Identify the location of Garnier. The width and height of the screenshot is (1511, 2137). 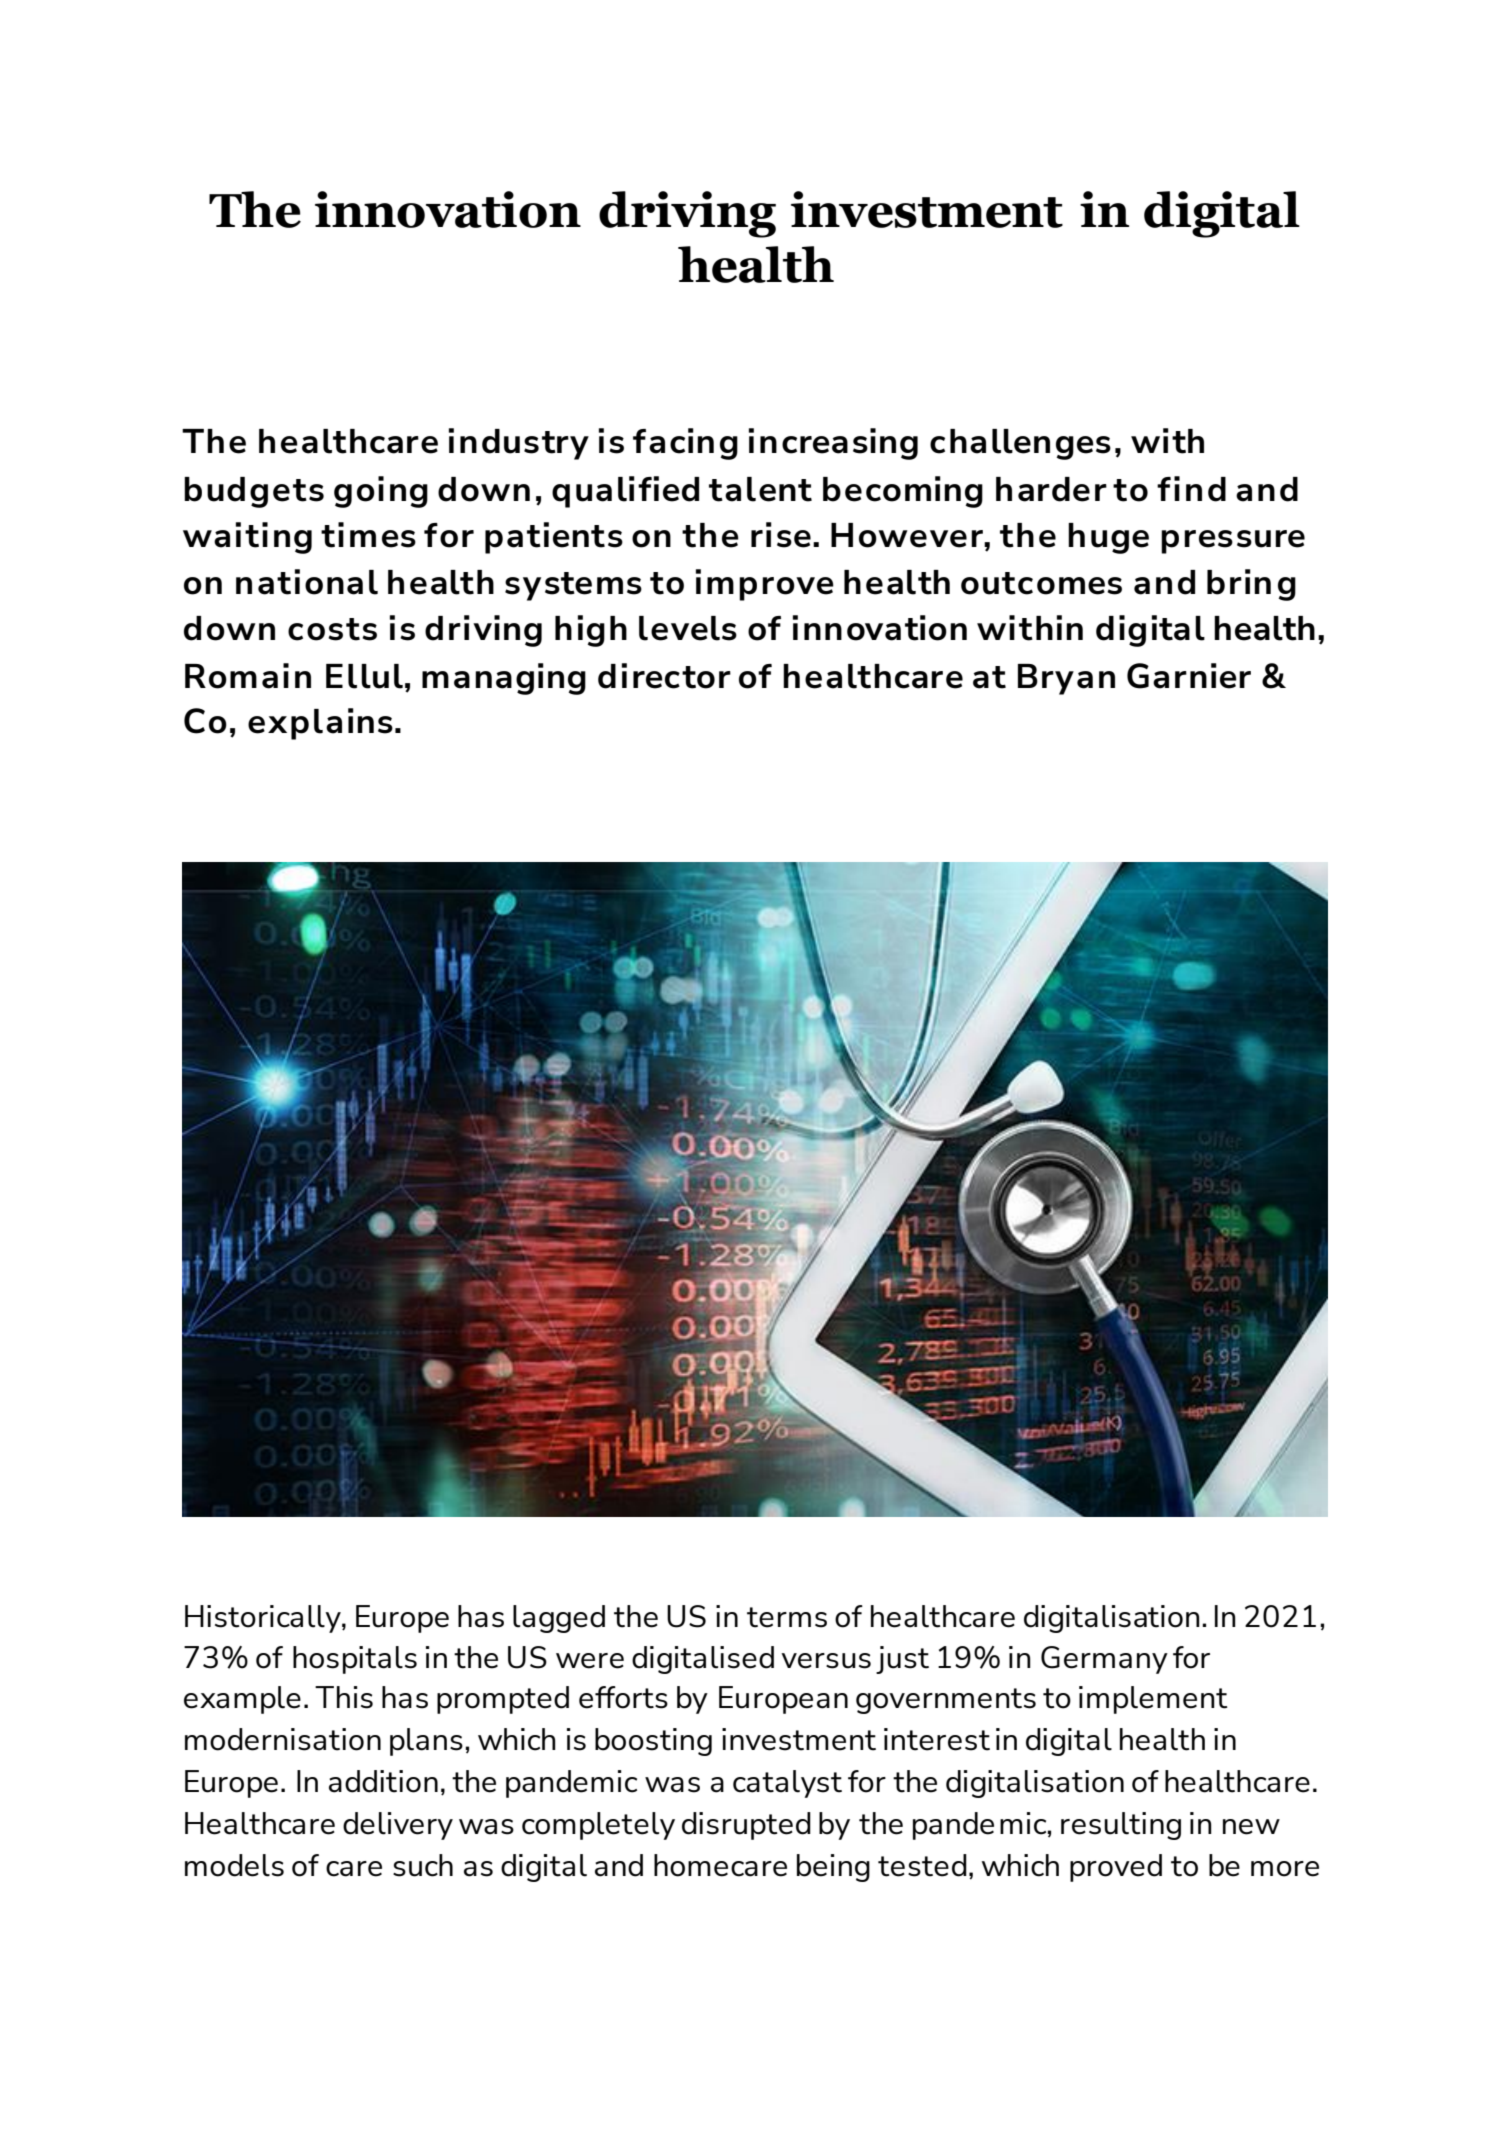
(1189, 676).
